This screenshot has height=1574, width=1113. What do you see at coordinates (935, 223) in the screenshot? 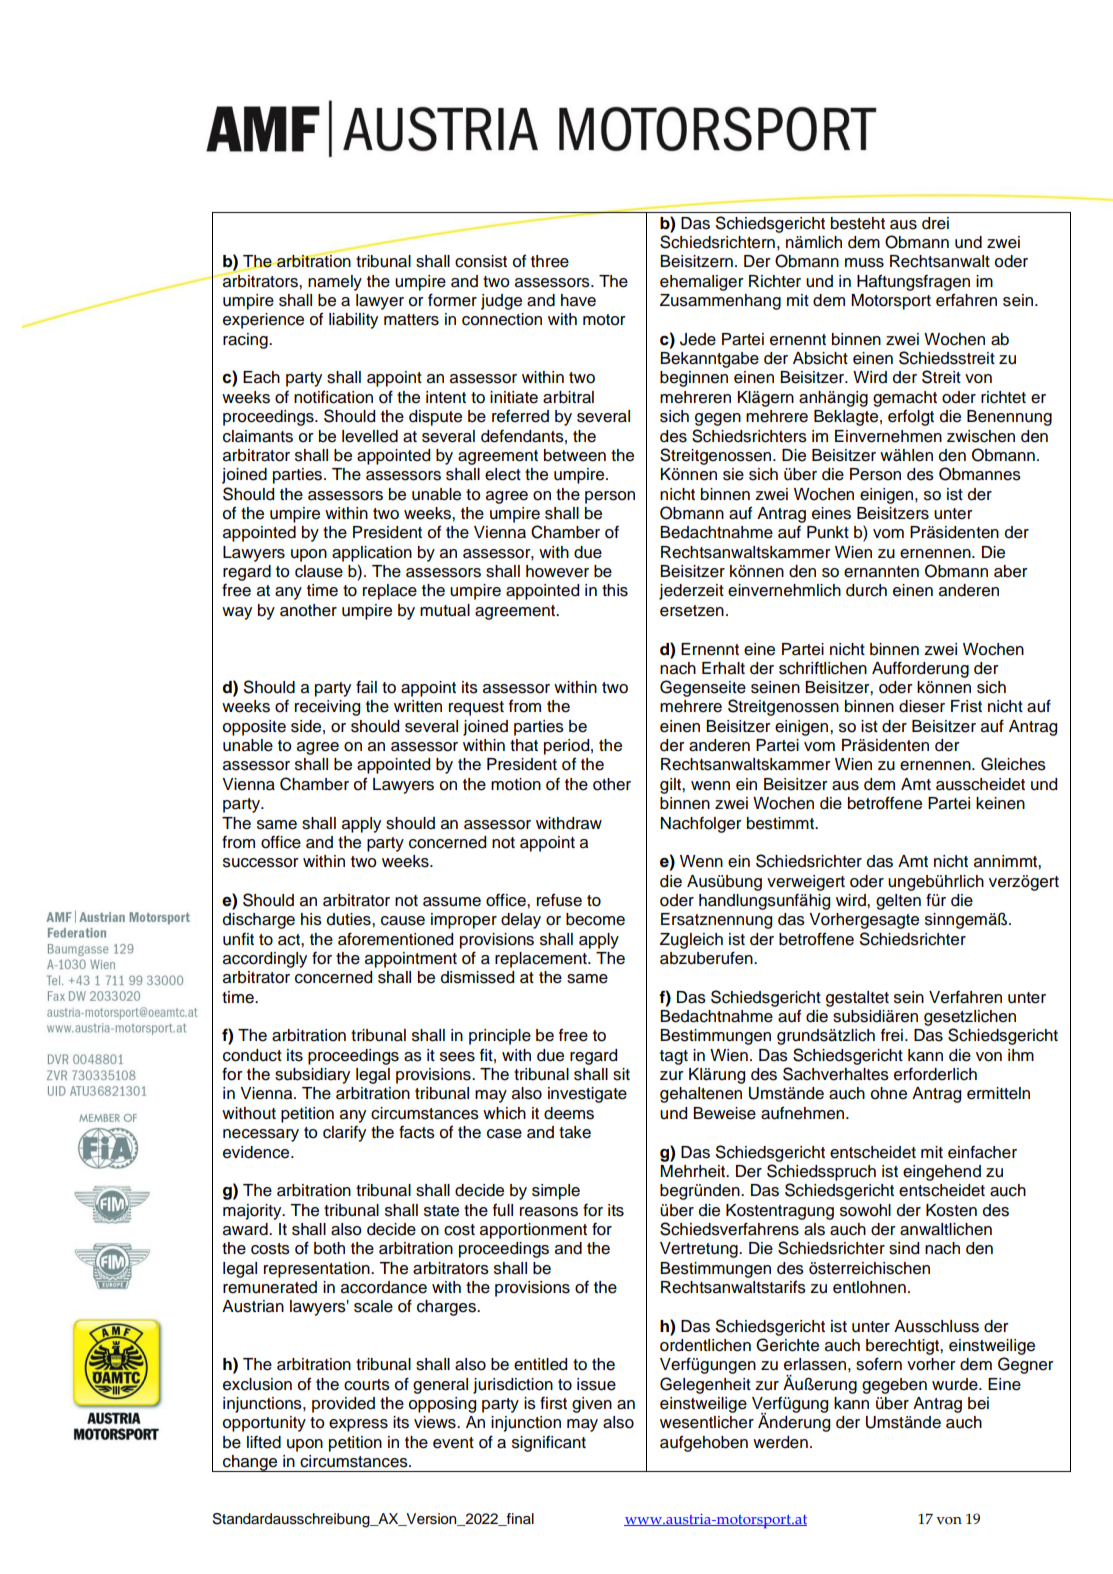
I see `drei` at bounding box center [935, 223].
